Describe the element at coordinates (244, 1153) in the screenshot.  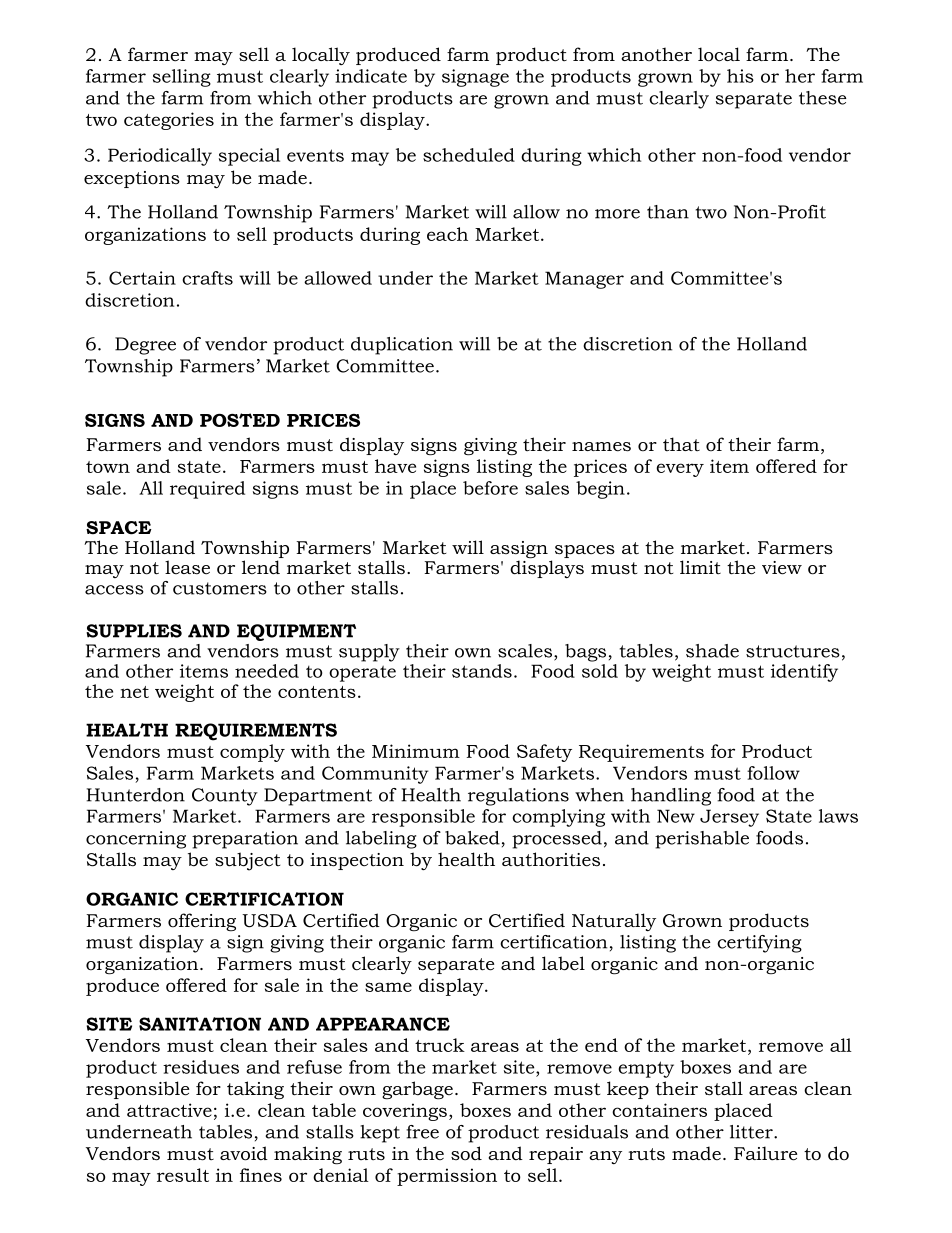
I see `avoid` at that location.
